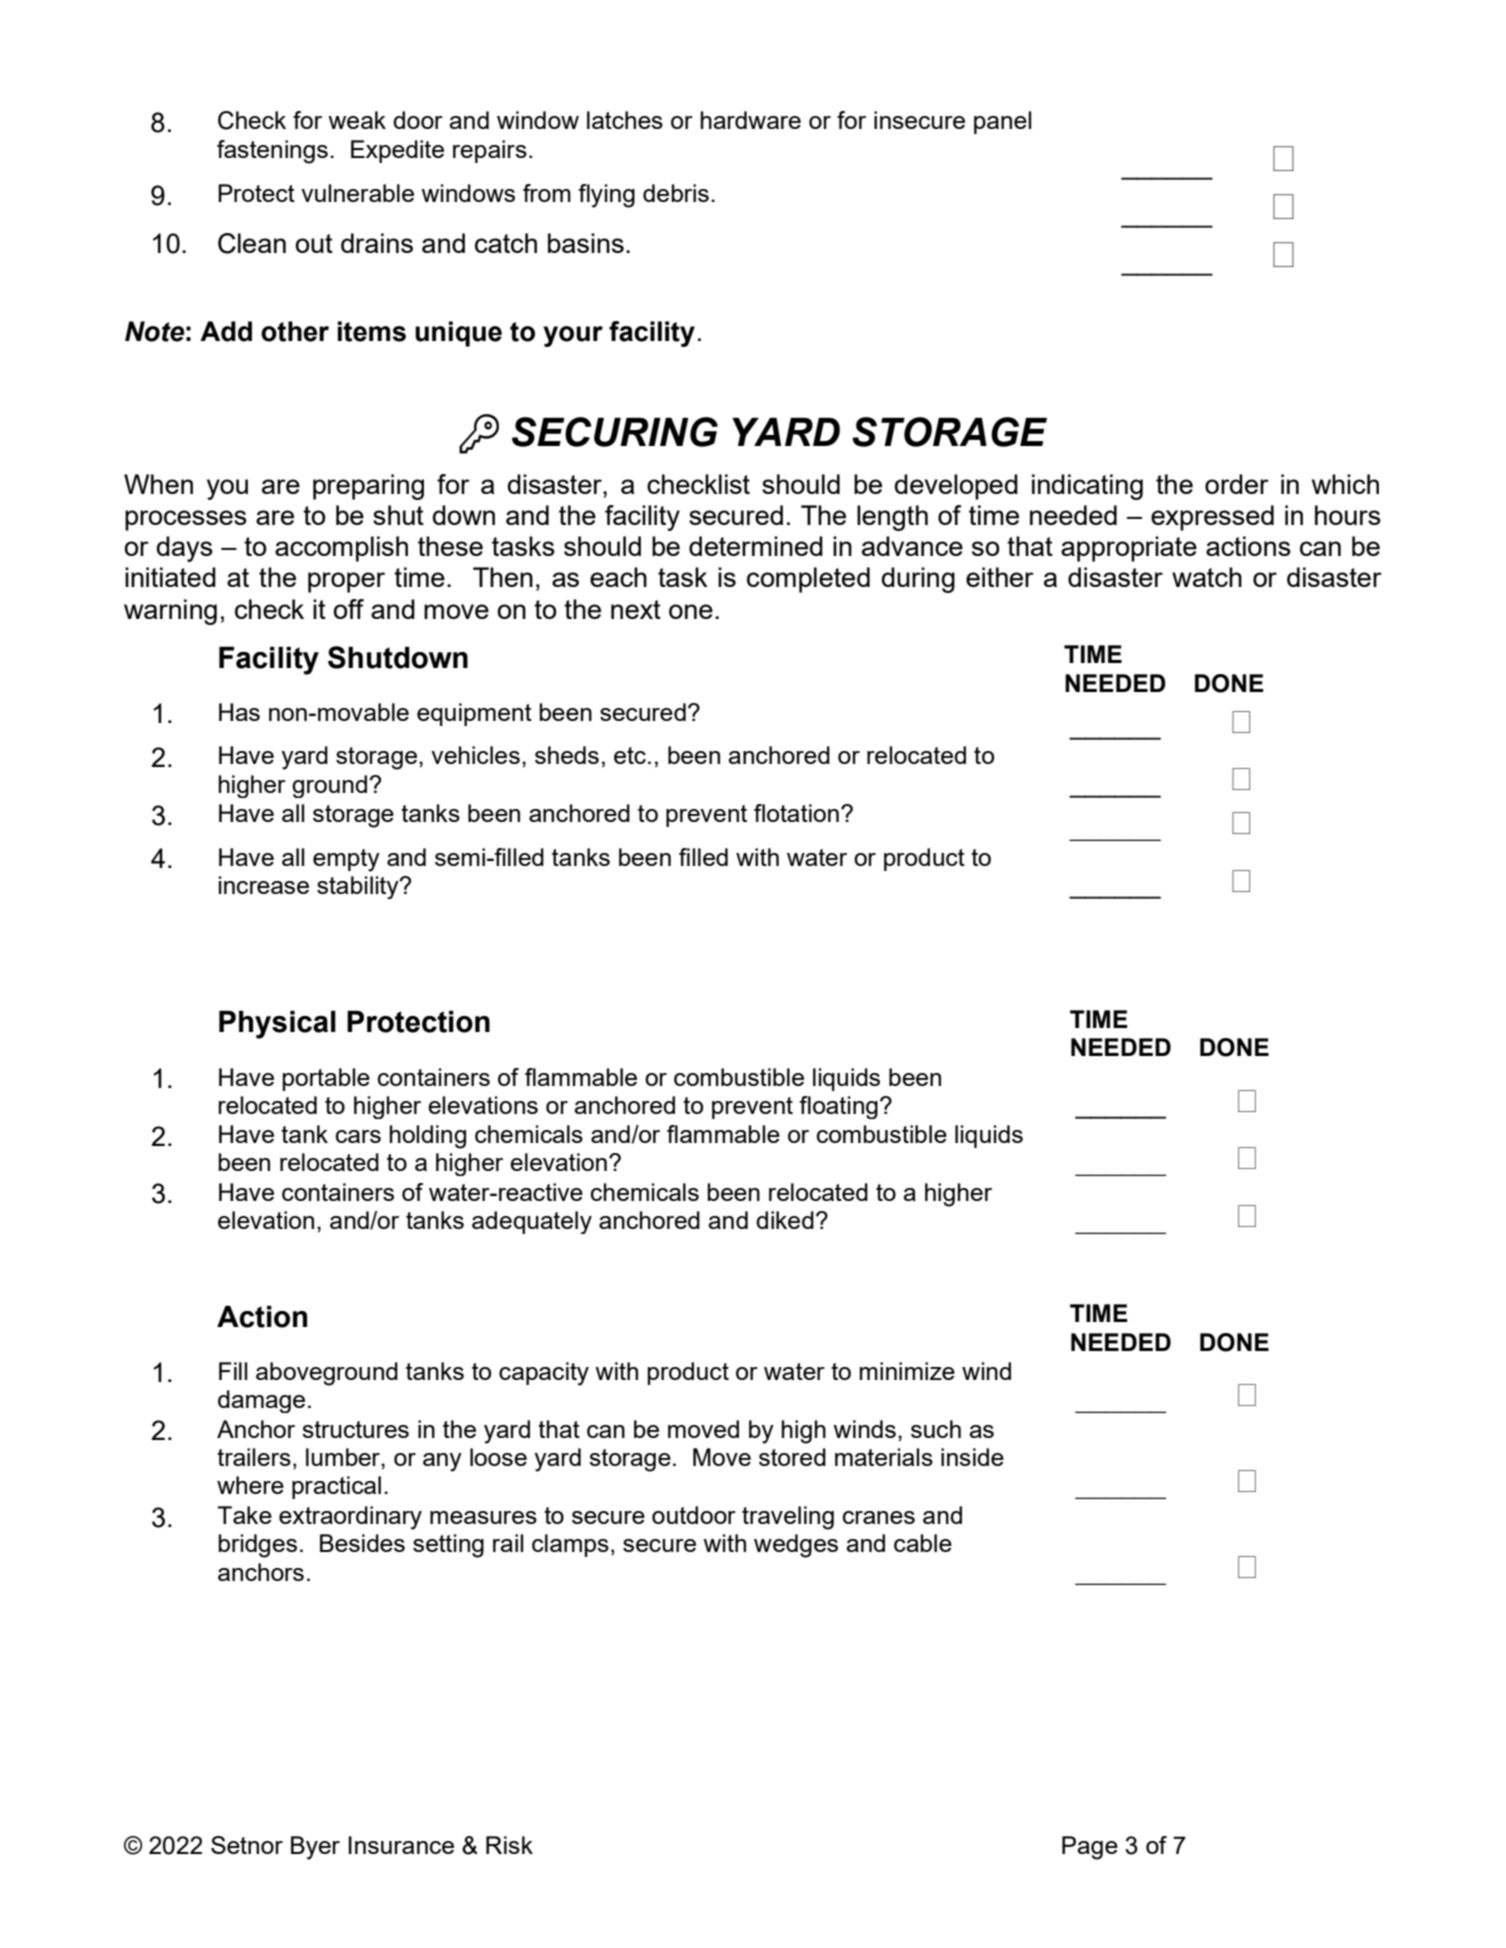 This screenshot has height=1948, width=1506. I want to click on Insurance, so click(401, 1845).
